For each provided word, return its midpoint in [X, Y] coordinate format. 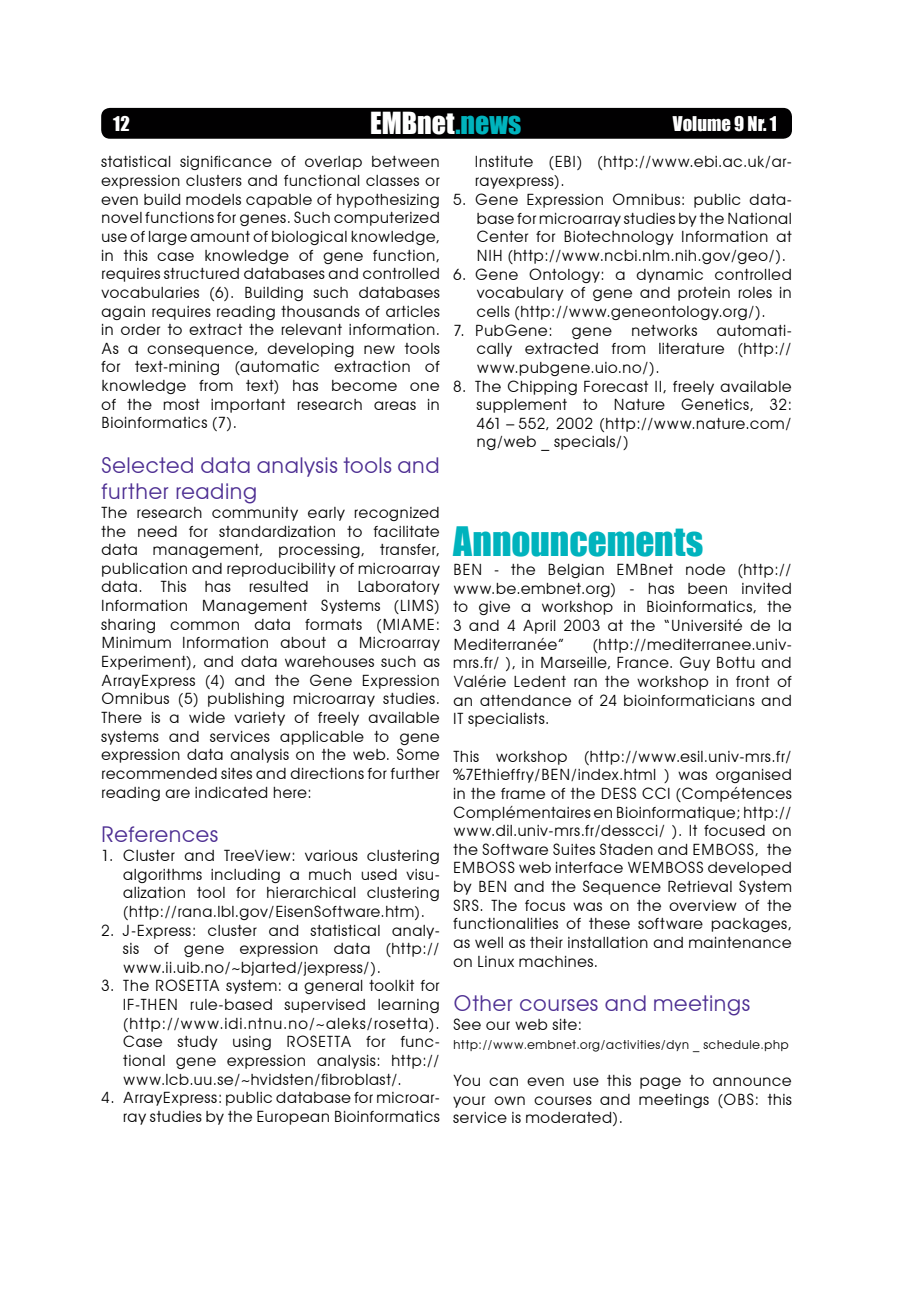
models [213, 199]
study [197, 1043]
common [204, 625]
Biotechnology [619, 237]
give [494, 608]
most [181, 404]
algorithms [162, 876]
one [424, 386]
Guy [695, 663]
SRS [466, 905]
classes [392, 180]
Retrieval [700, 886]
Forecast [616, 386]
